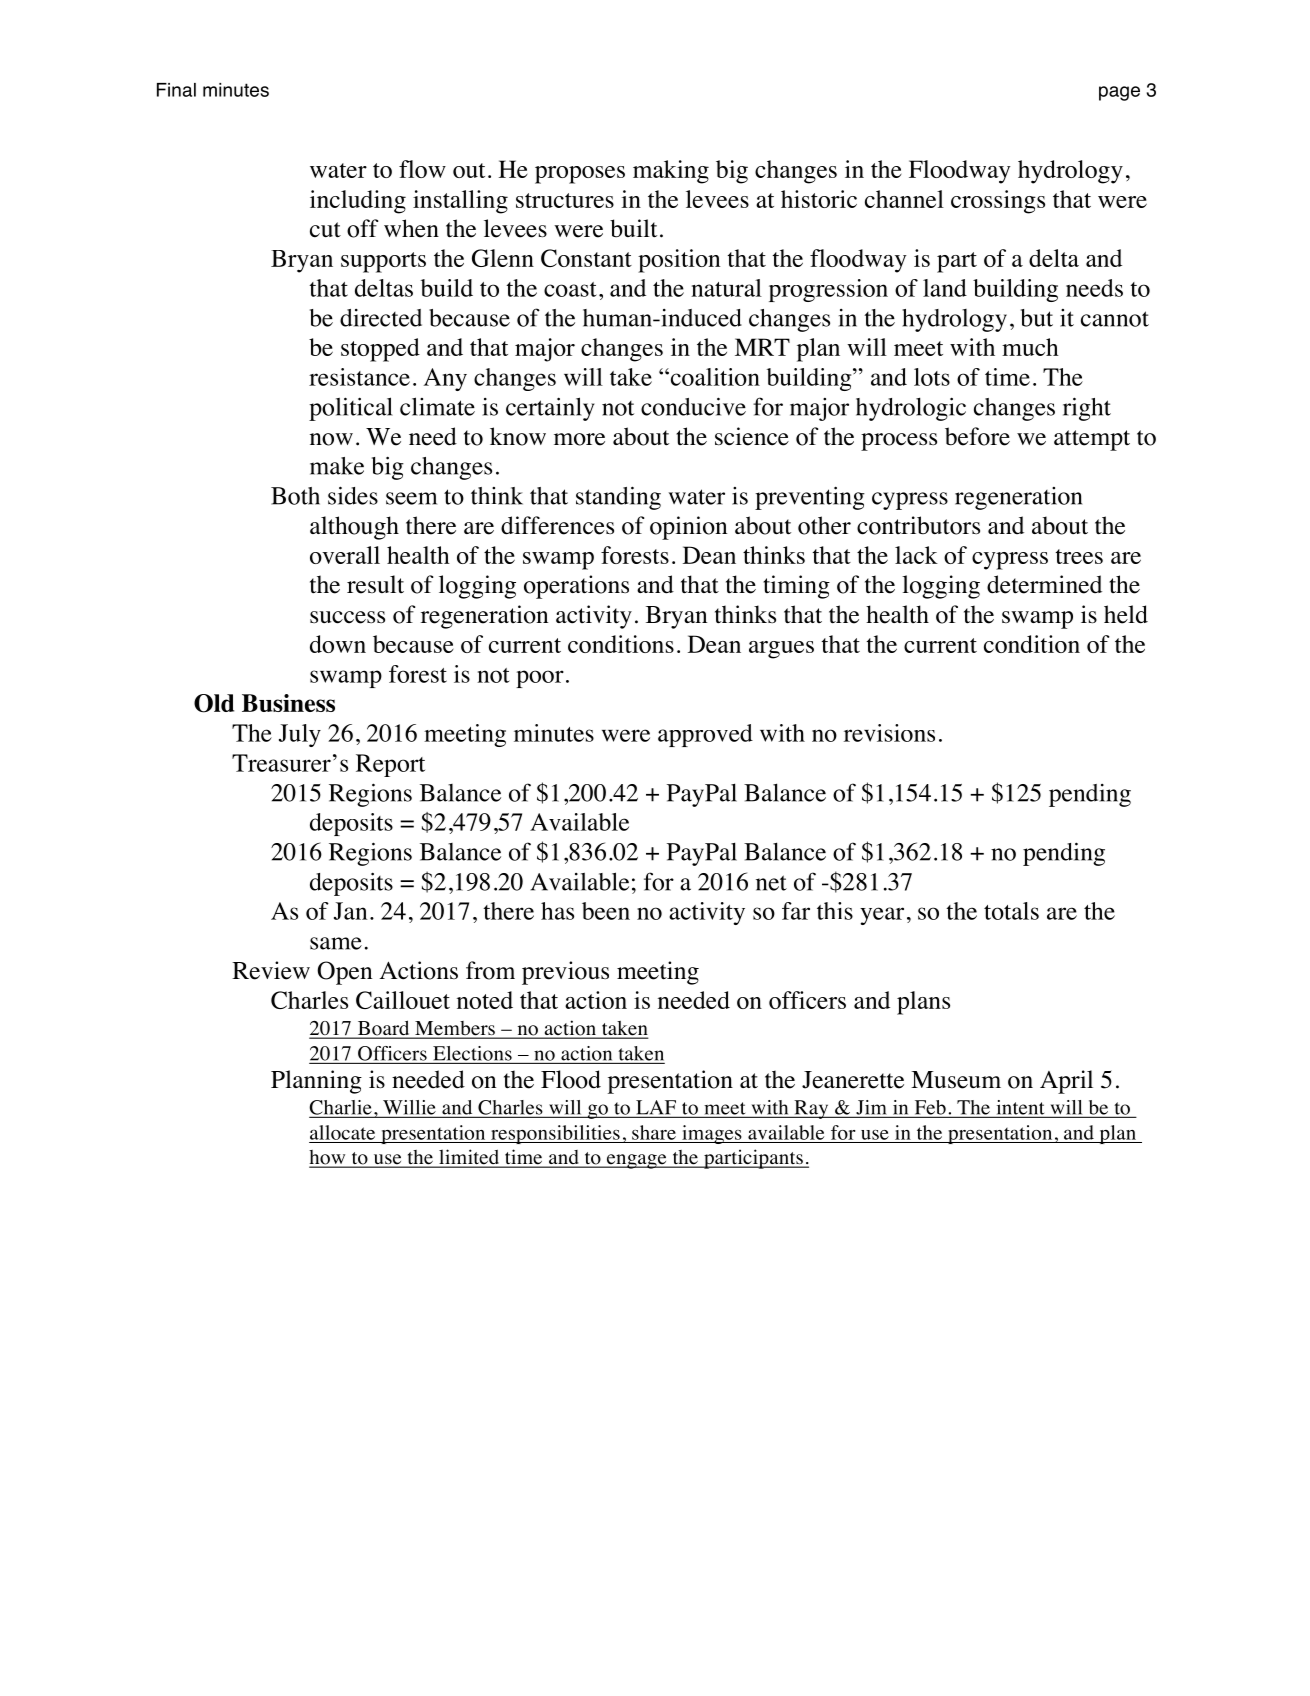  What do you see at coordinates (1020, 1108) in the screenshot?
I see `intent` at bounding box center [1020, 1108].
